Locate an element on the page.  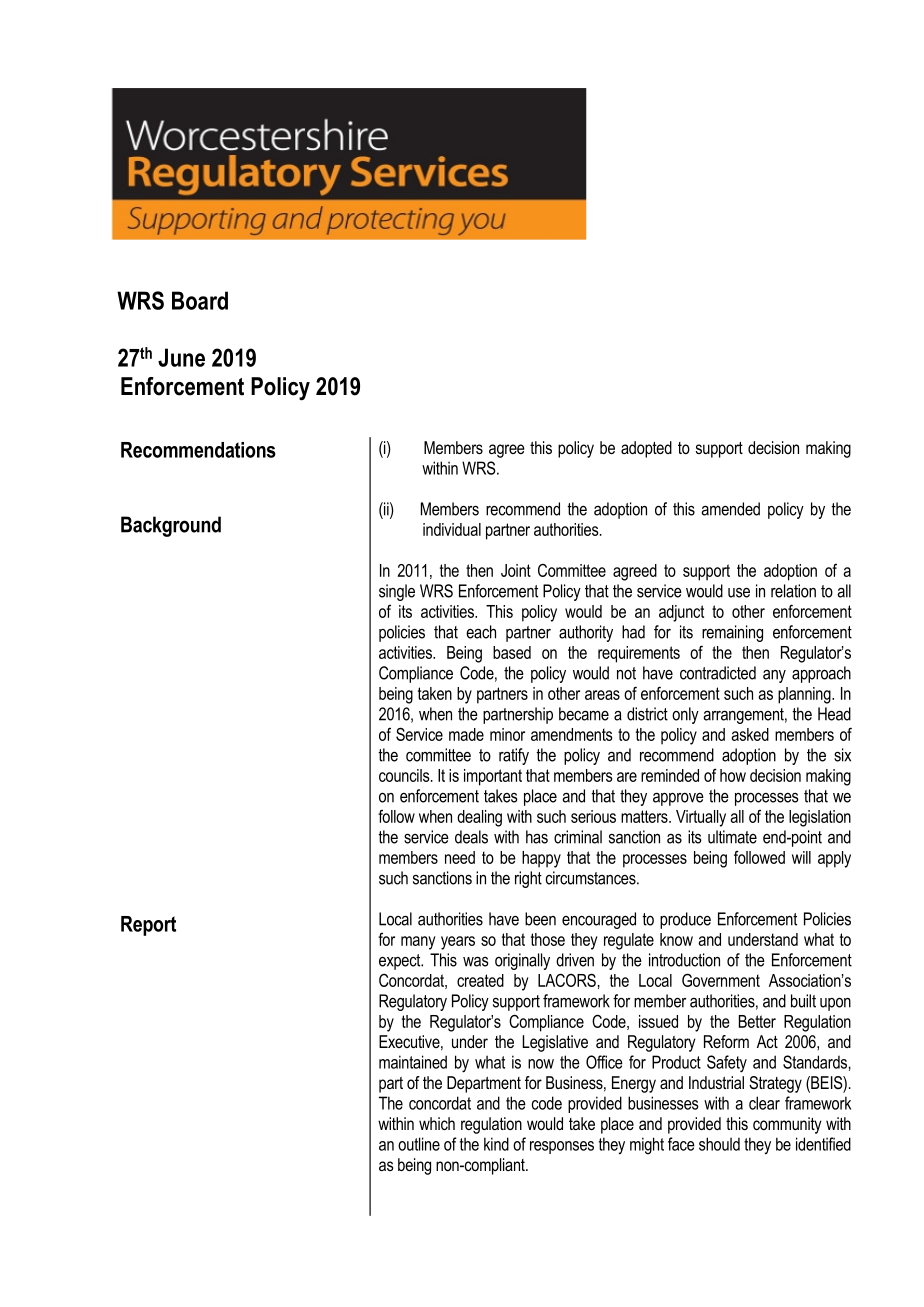
amended is located at coordinates (730, 509).
